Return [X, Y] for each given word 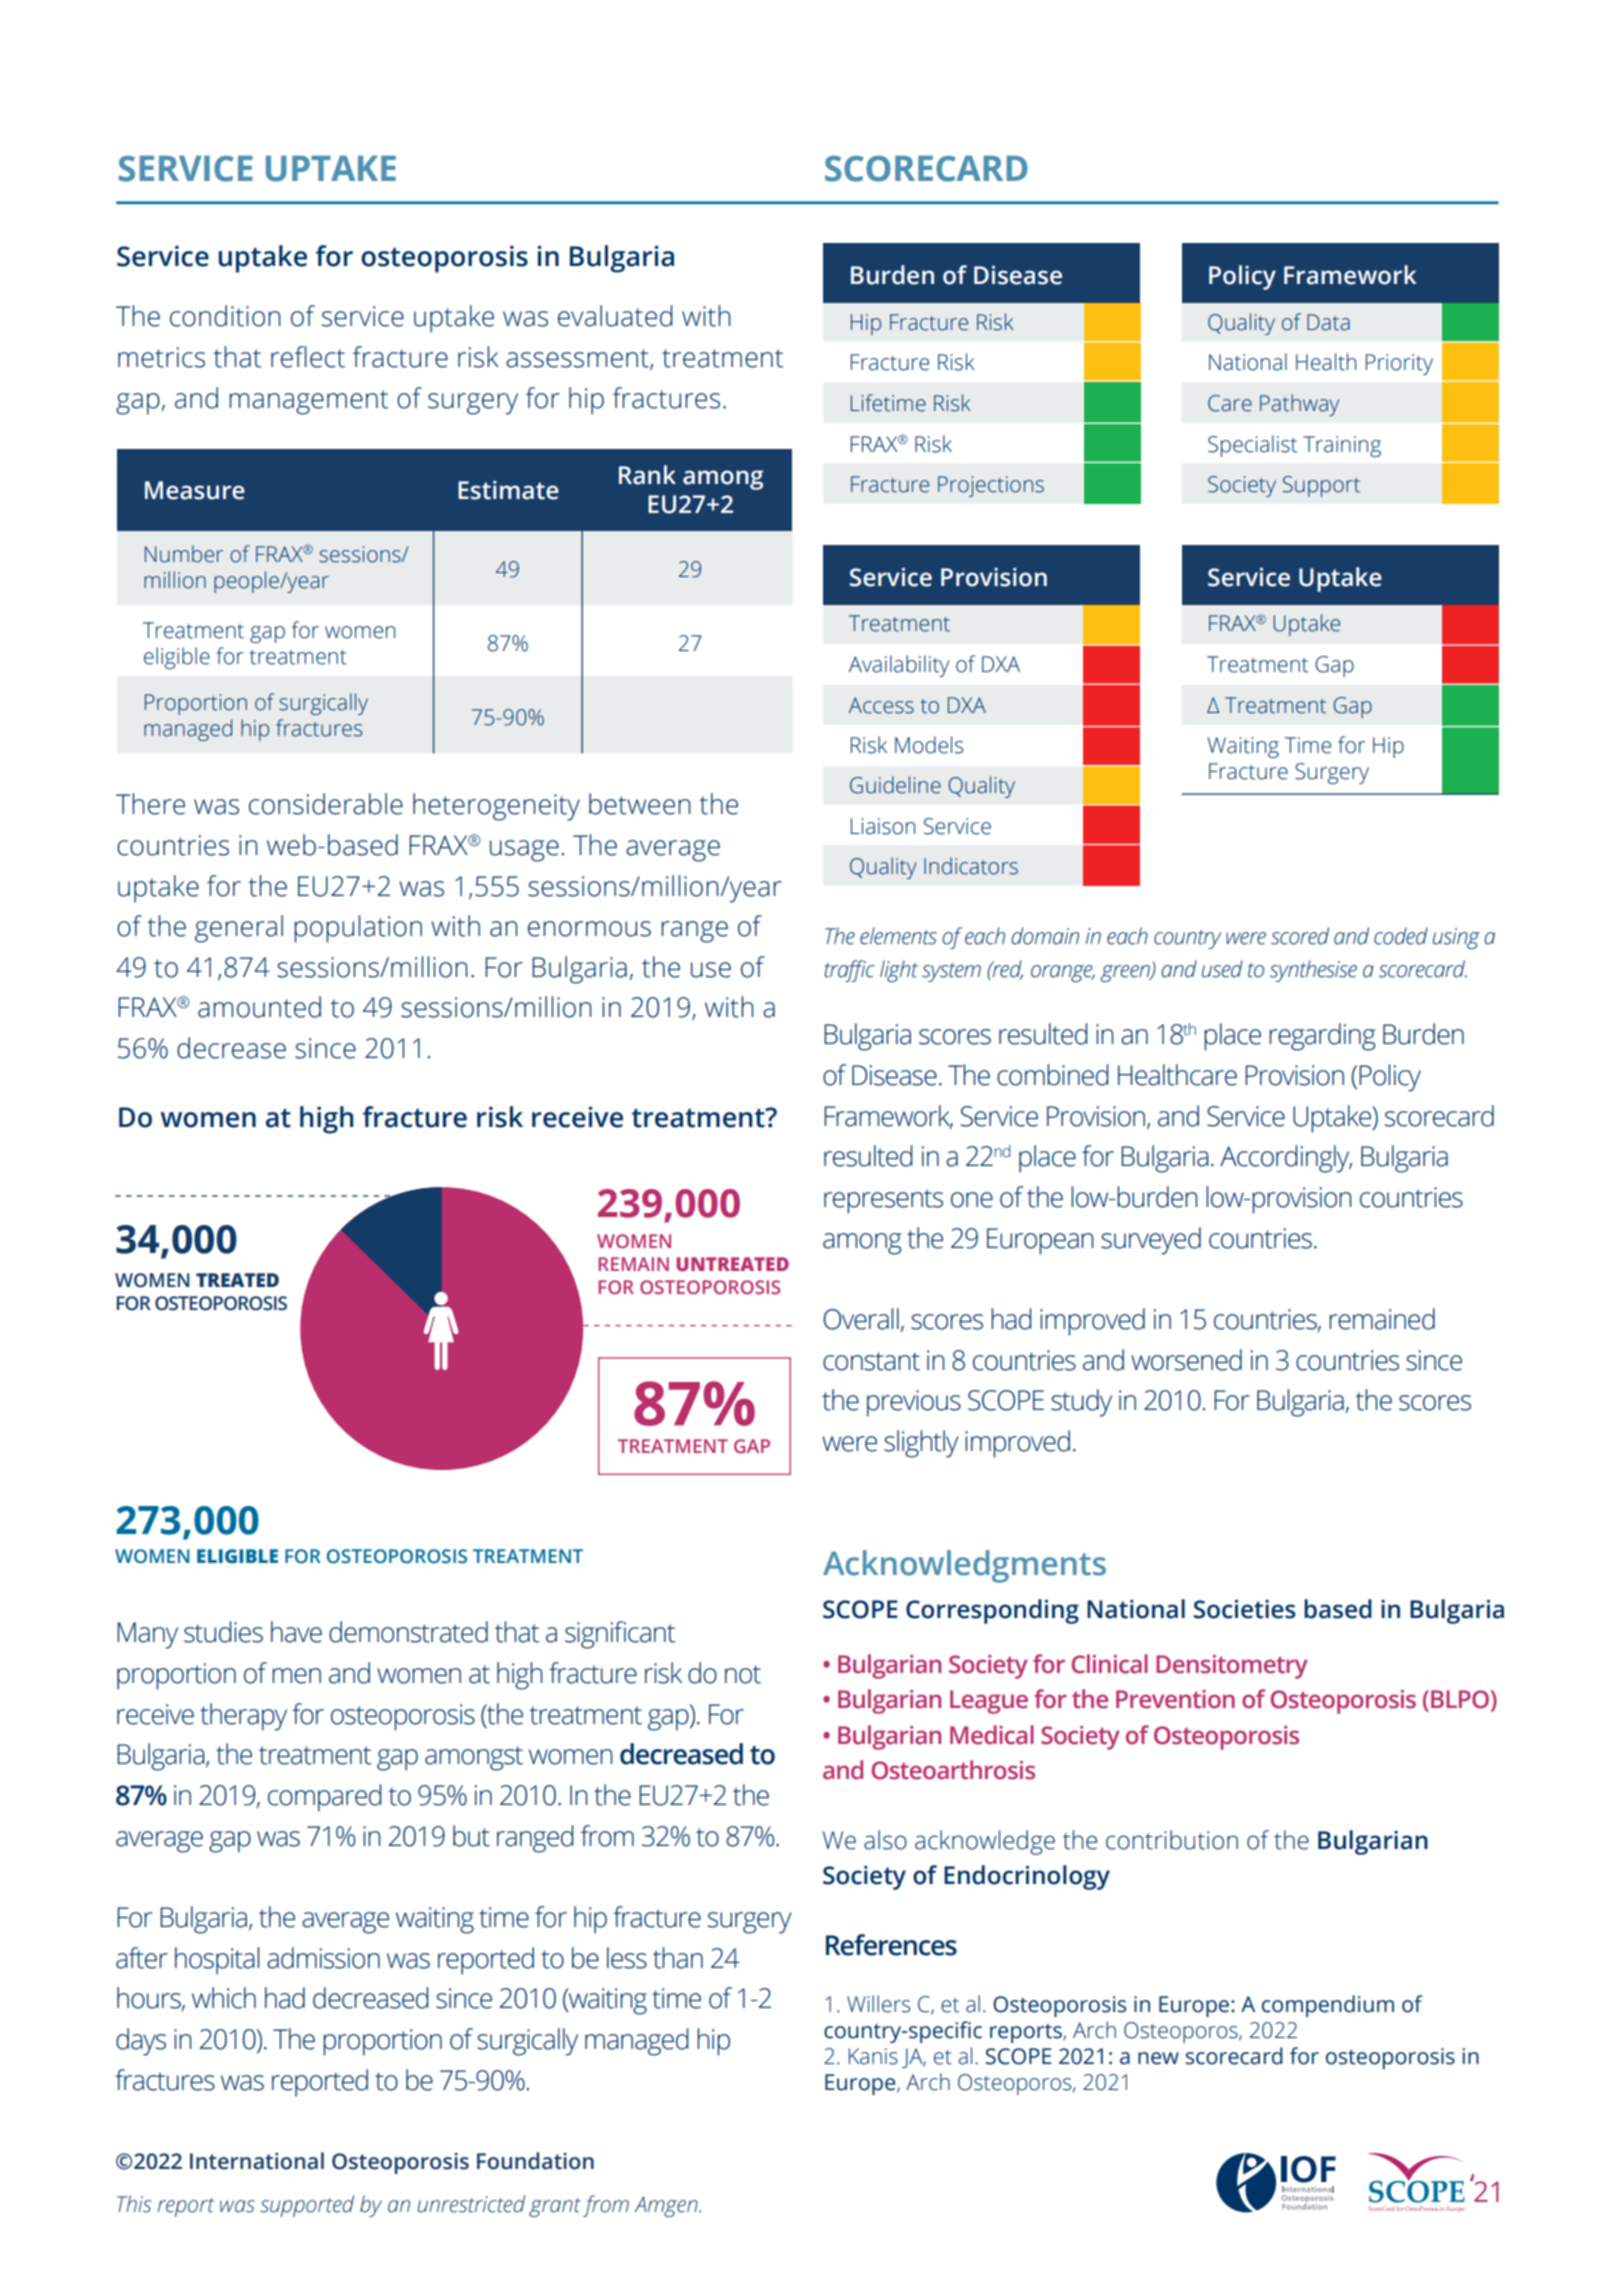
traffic [850, 971]
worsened [1186, 1360]
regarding [1322, 1037]
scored [1300, 936]
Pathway [1299, 405]
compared [324, 1798]
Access [881, 705]
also [885, 1840]
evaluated [615, 316]
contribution [1172, 1840]
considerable [326, 804]
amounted [259, 1007]
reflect [308, 357]
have [296, 1632]
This [134, 2204]
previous [914, 1403]
